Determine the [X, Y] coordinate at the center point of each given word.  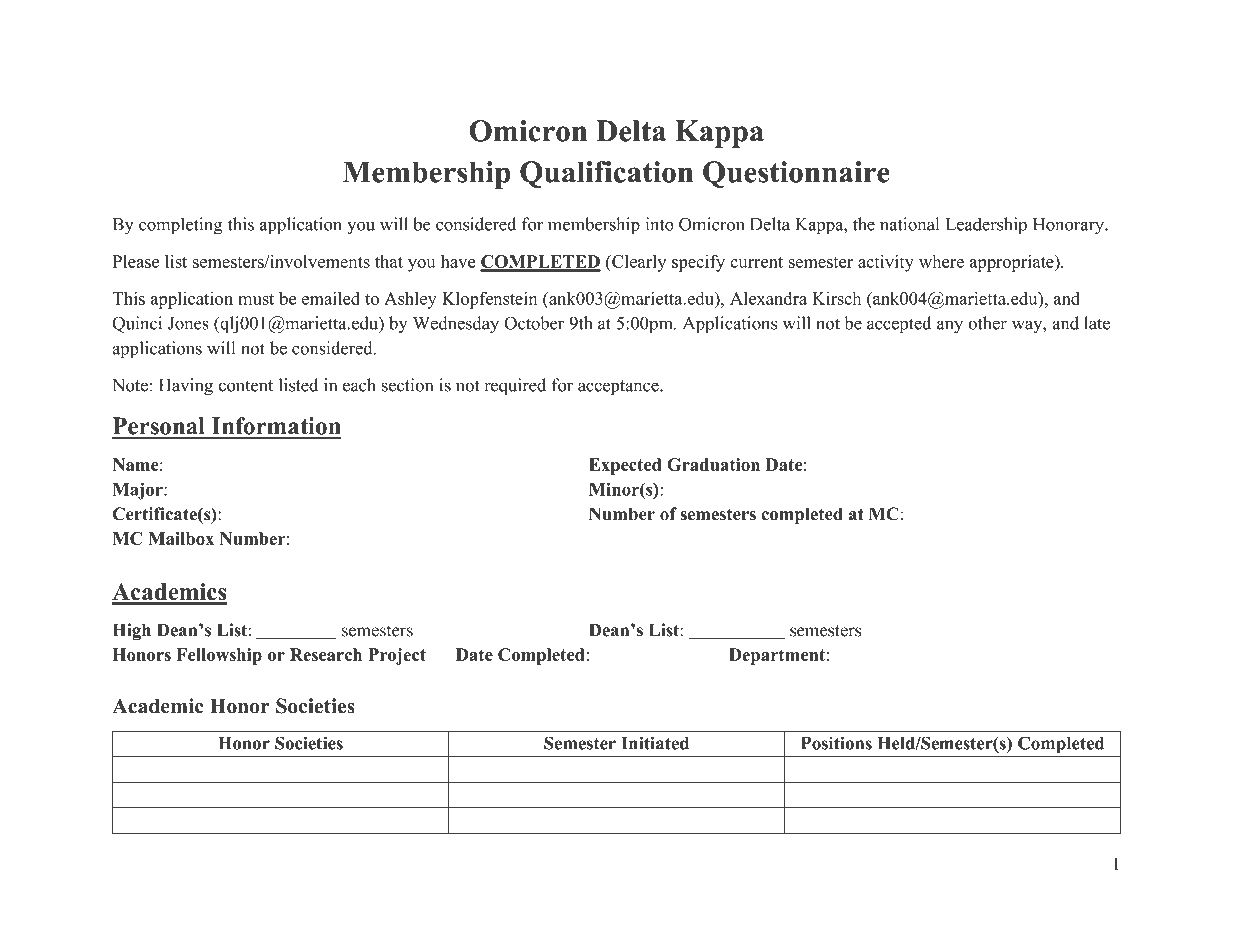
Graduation [713, 464]
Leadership [986, 226]
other [987, 323]
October [534, 323]
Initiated [655, 743]
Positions [836, 743]
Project [397, 656]
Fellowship [219, 656]
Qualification [606, 174]
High [132, 631]
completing [181, 226]
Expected [625, 466]
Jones [188, 323]
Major [139, 491]
